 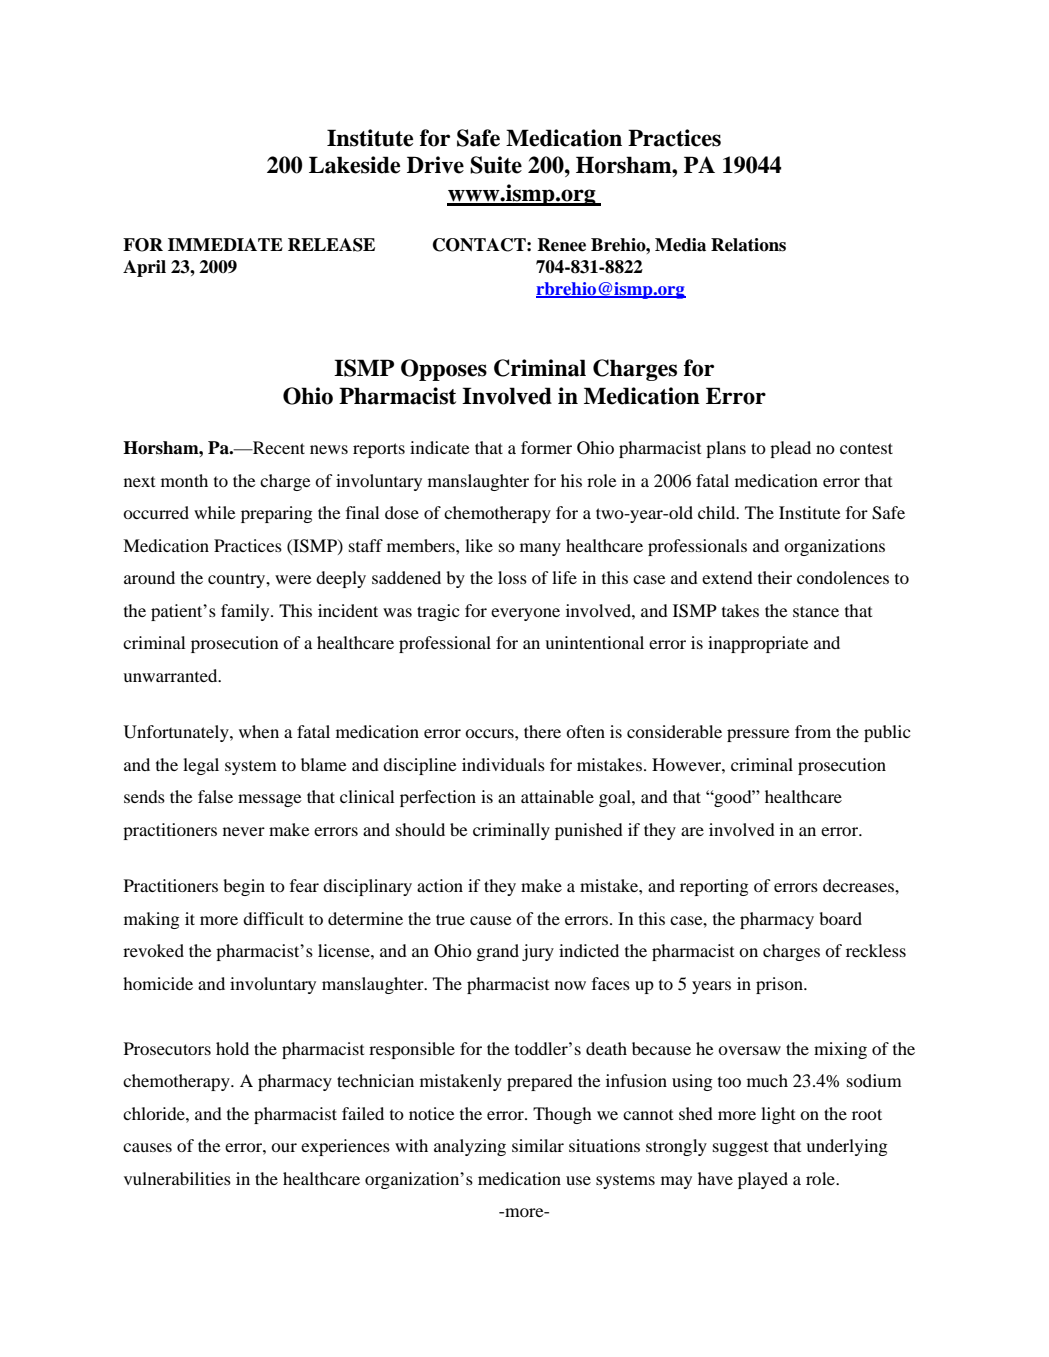 I want to click on inappropriate, so click(x=758, y=644).
